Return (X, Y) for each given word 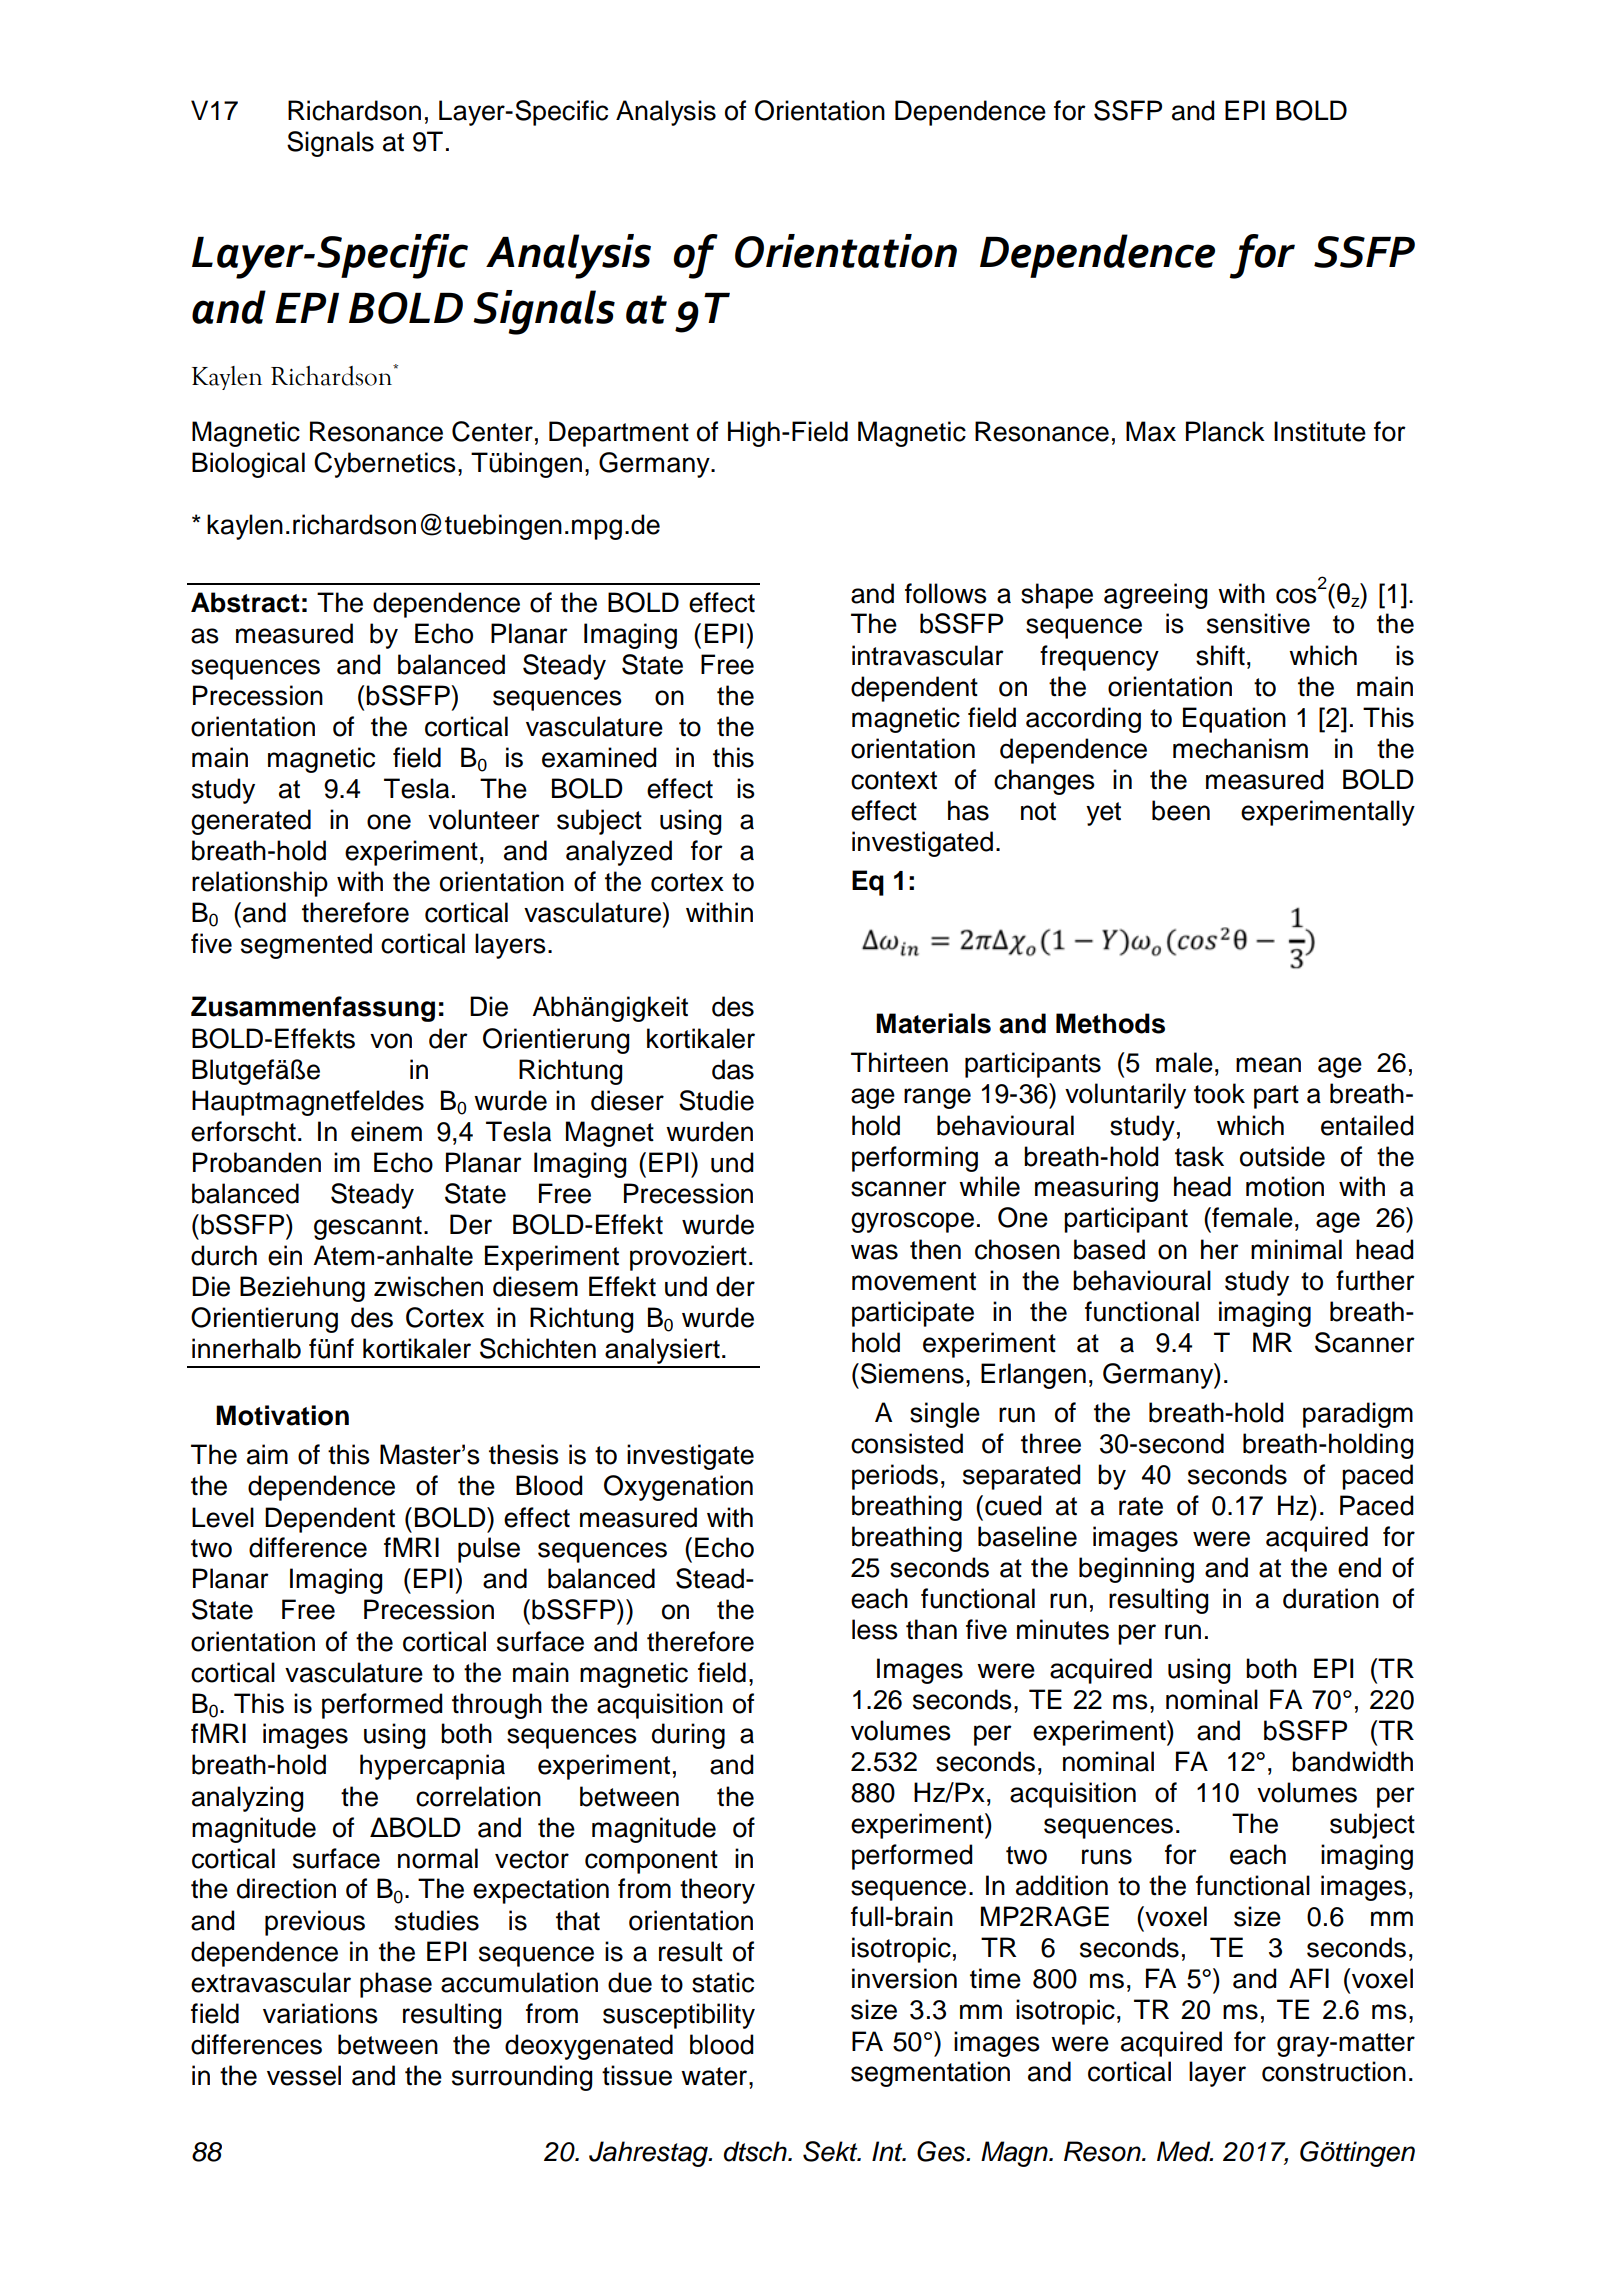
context (894, 780)
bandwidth (1352, 1761)
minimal (1296, 1249)
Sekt (831, 2151)
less (875, 1629)
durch (224, 1255)
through (497, 1706)
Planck (1225, 431)
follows (946, 593)
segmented (306, 946)
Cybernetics (385, 465)
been (1181, 810)
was (874, 1252)
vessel (304, 2075)
